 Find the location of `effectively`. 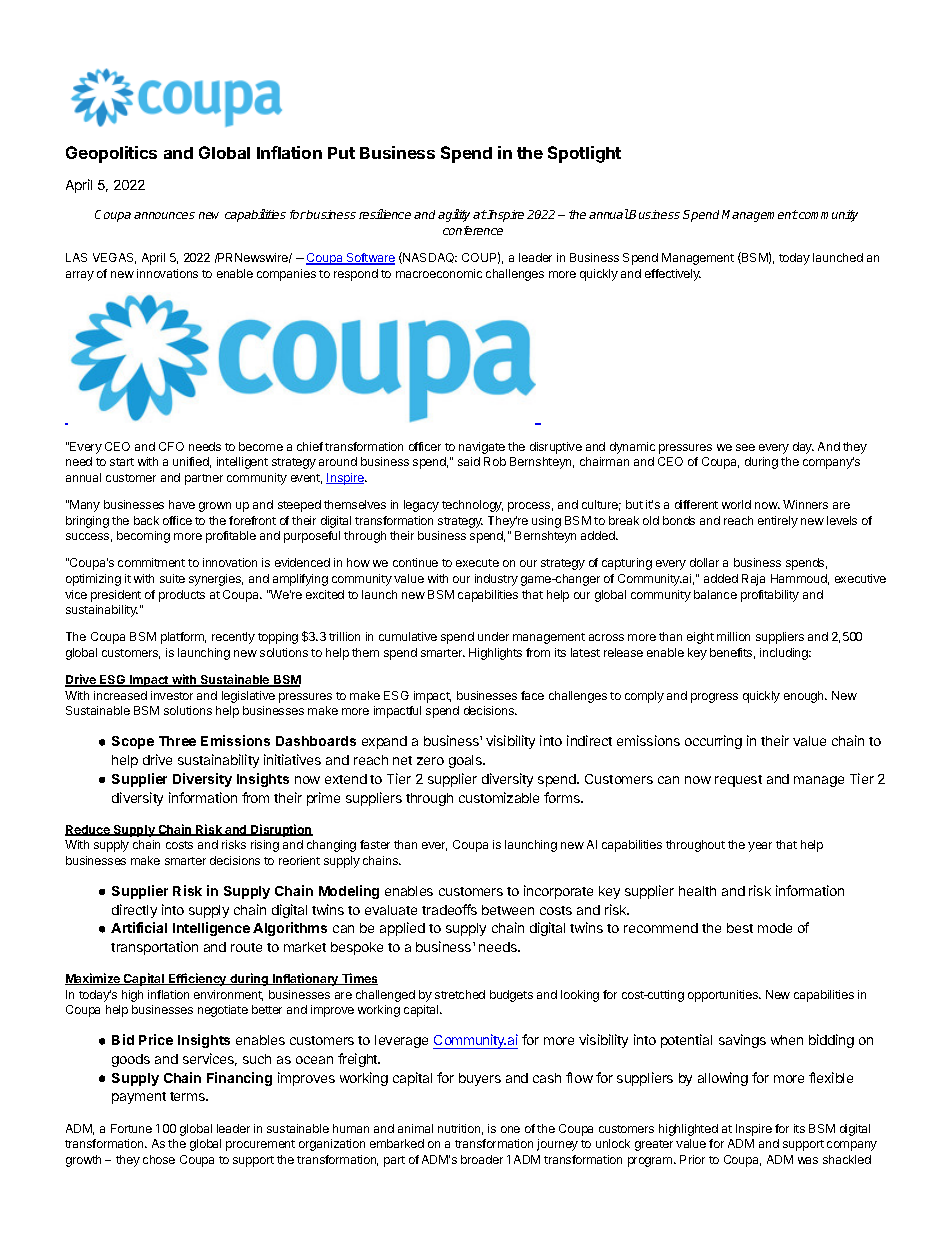

effectively is located at coordinates (673, 275).
